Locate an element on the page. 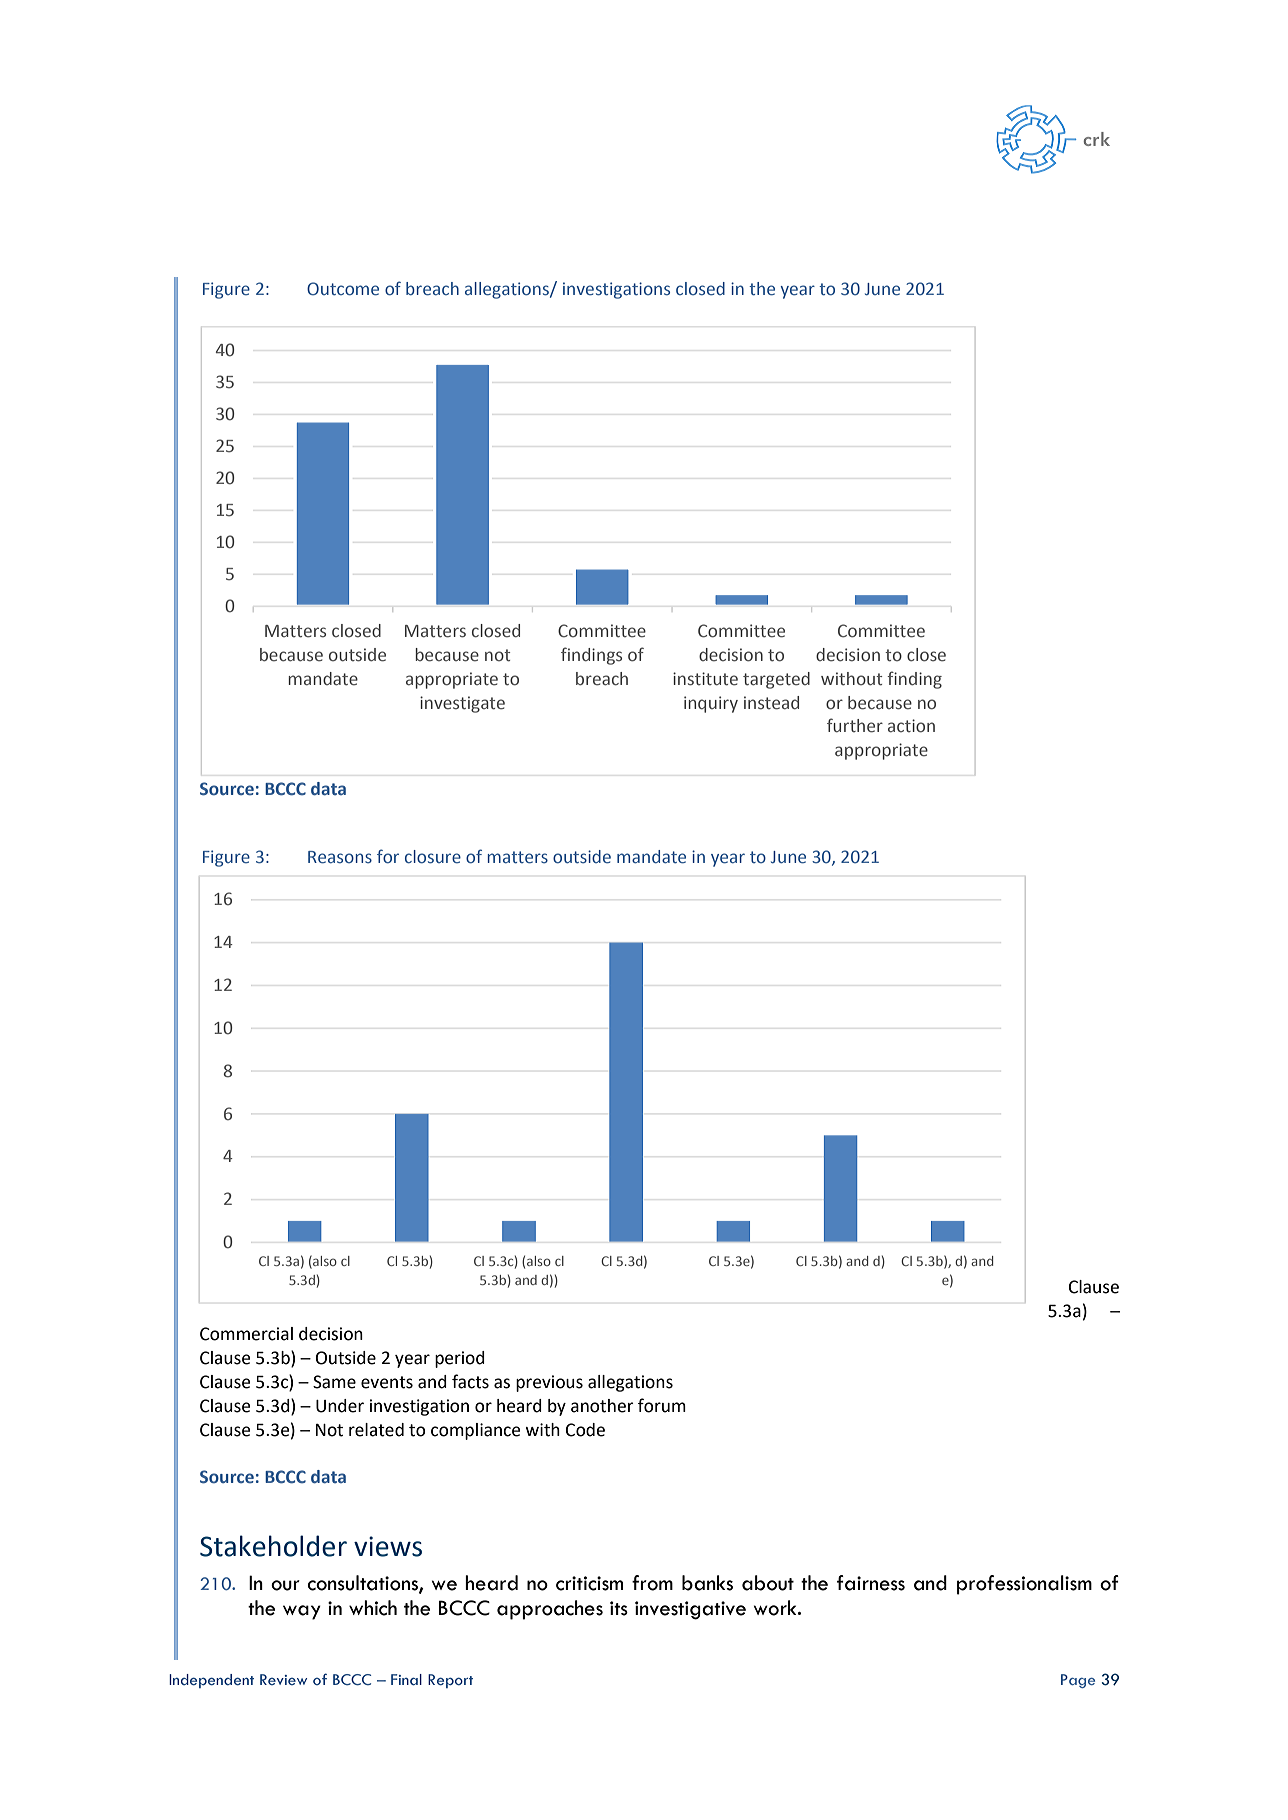 The height and width of the image is (1820, 1288). forum is located at coordinates (662, 1405).
